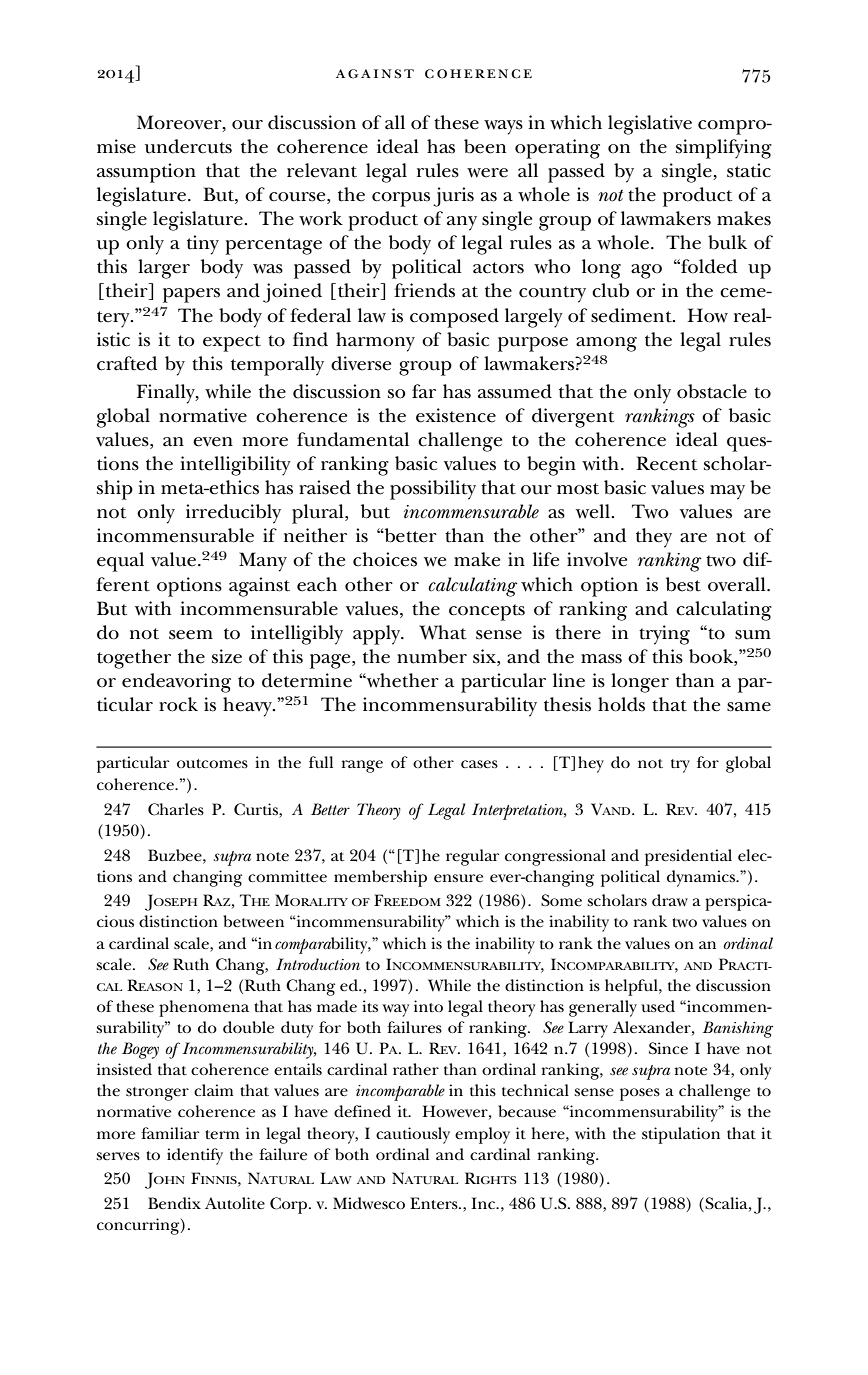  What do you see at coordinates (432, 656) in the screenshot?
I see `number` at bounding box center [432, 656].
